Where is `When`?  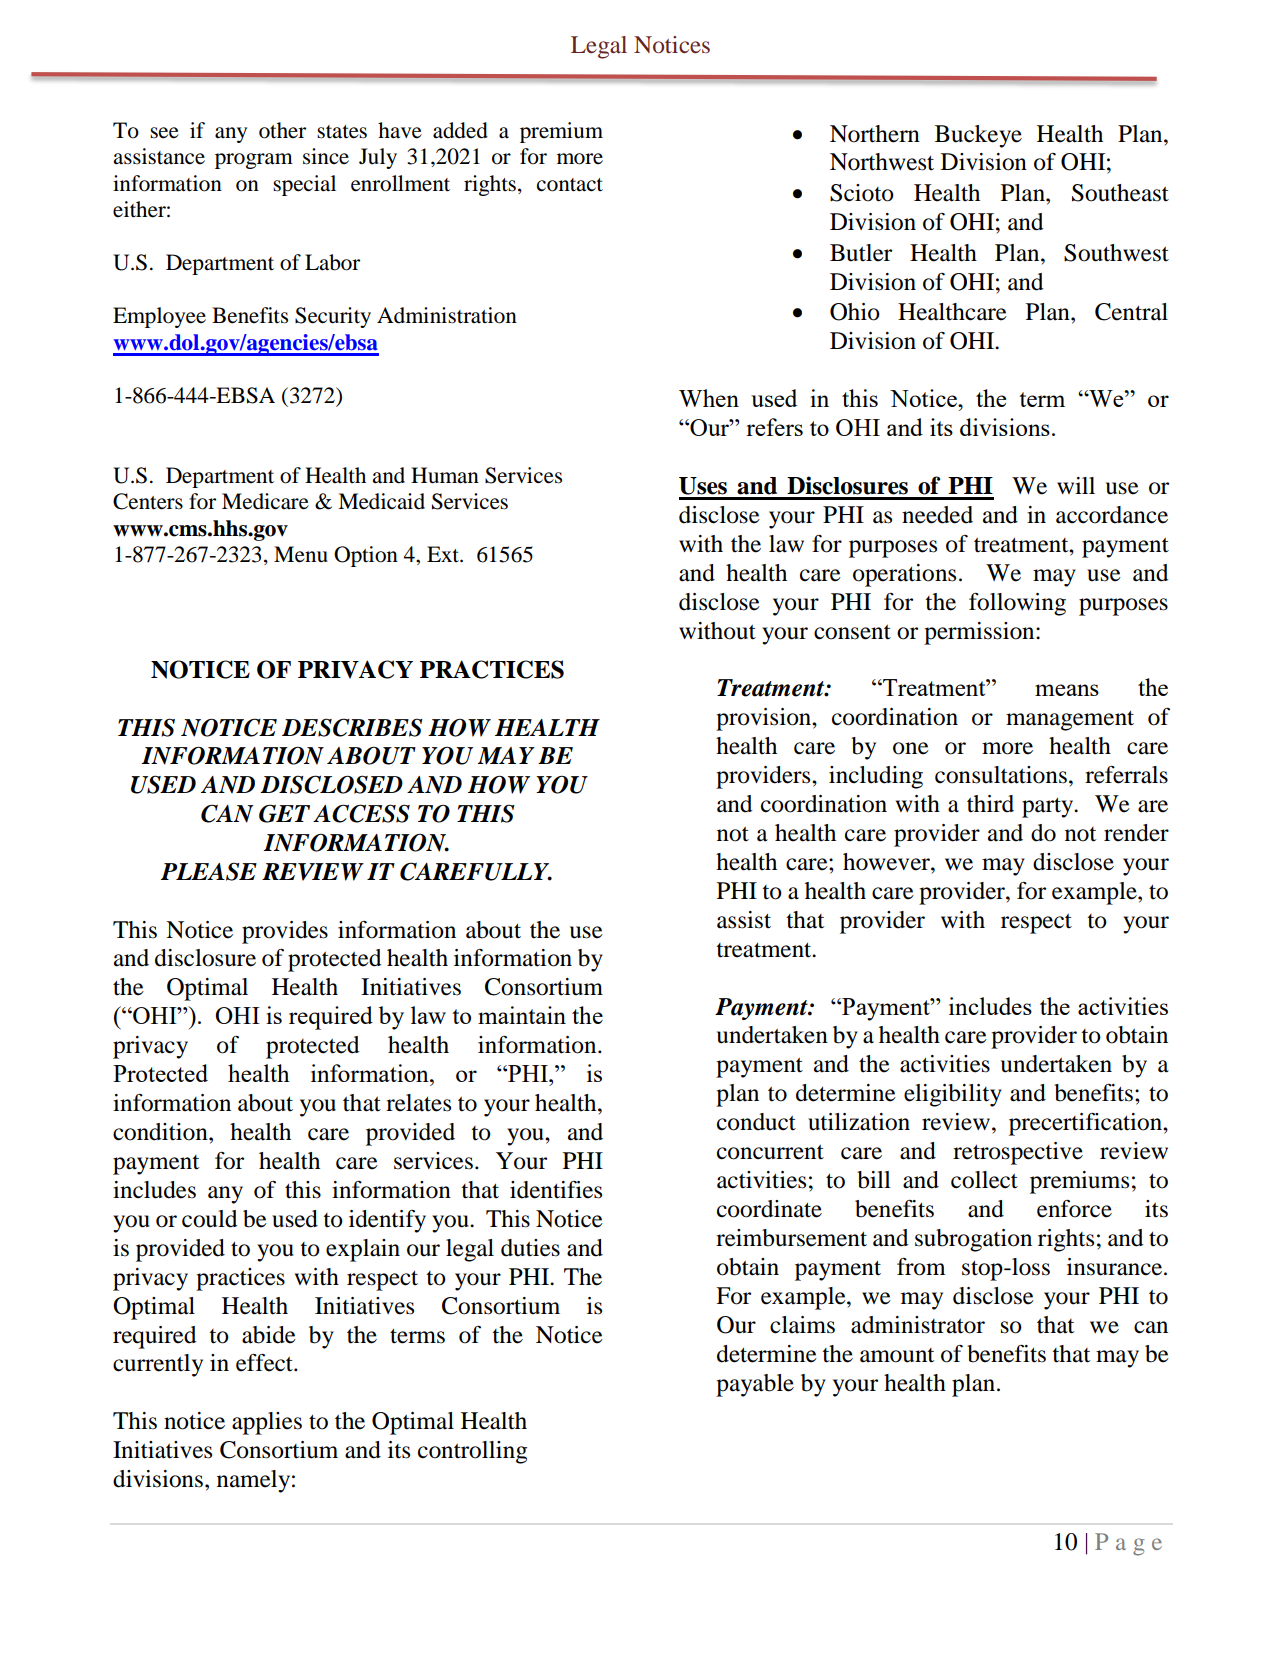 When is located at coordinates (709, 398).
